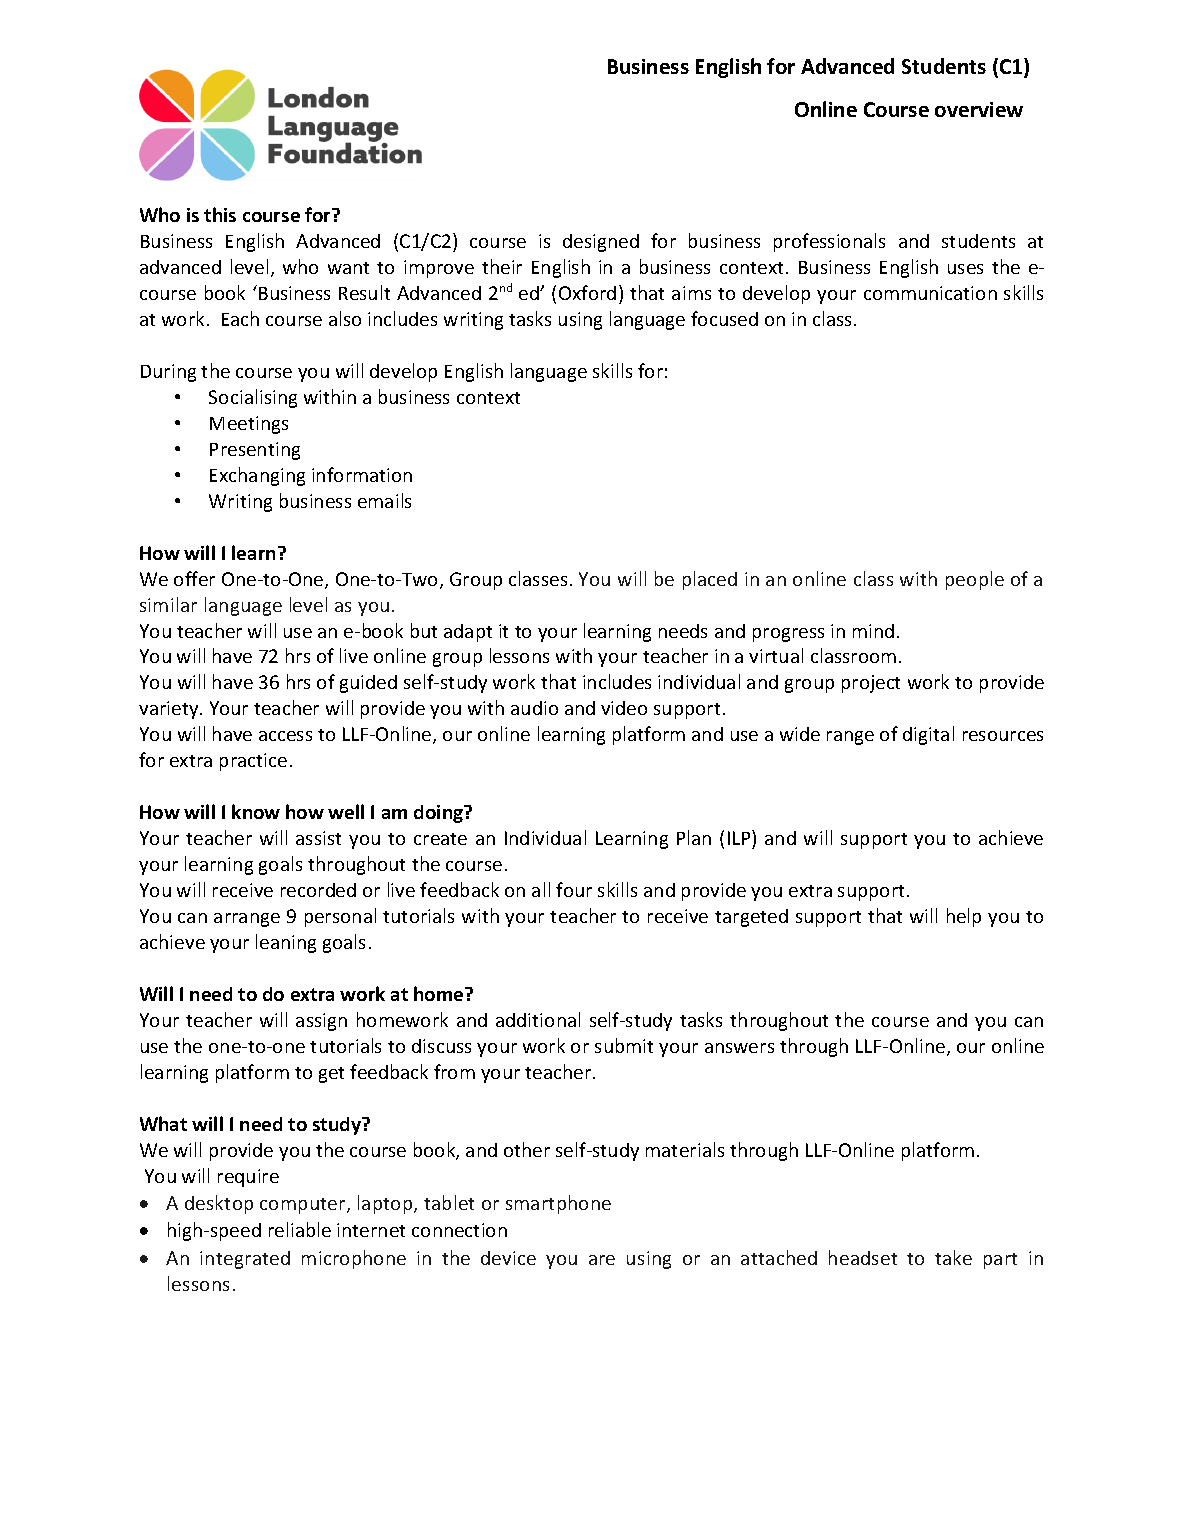 This document has height=1532, width=1184. What do you see at coordinates (979, 109) in the document?
I see `overview` at bounding box center [979, 109].
